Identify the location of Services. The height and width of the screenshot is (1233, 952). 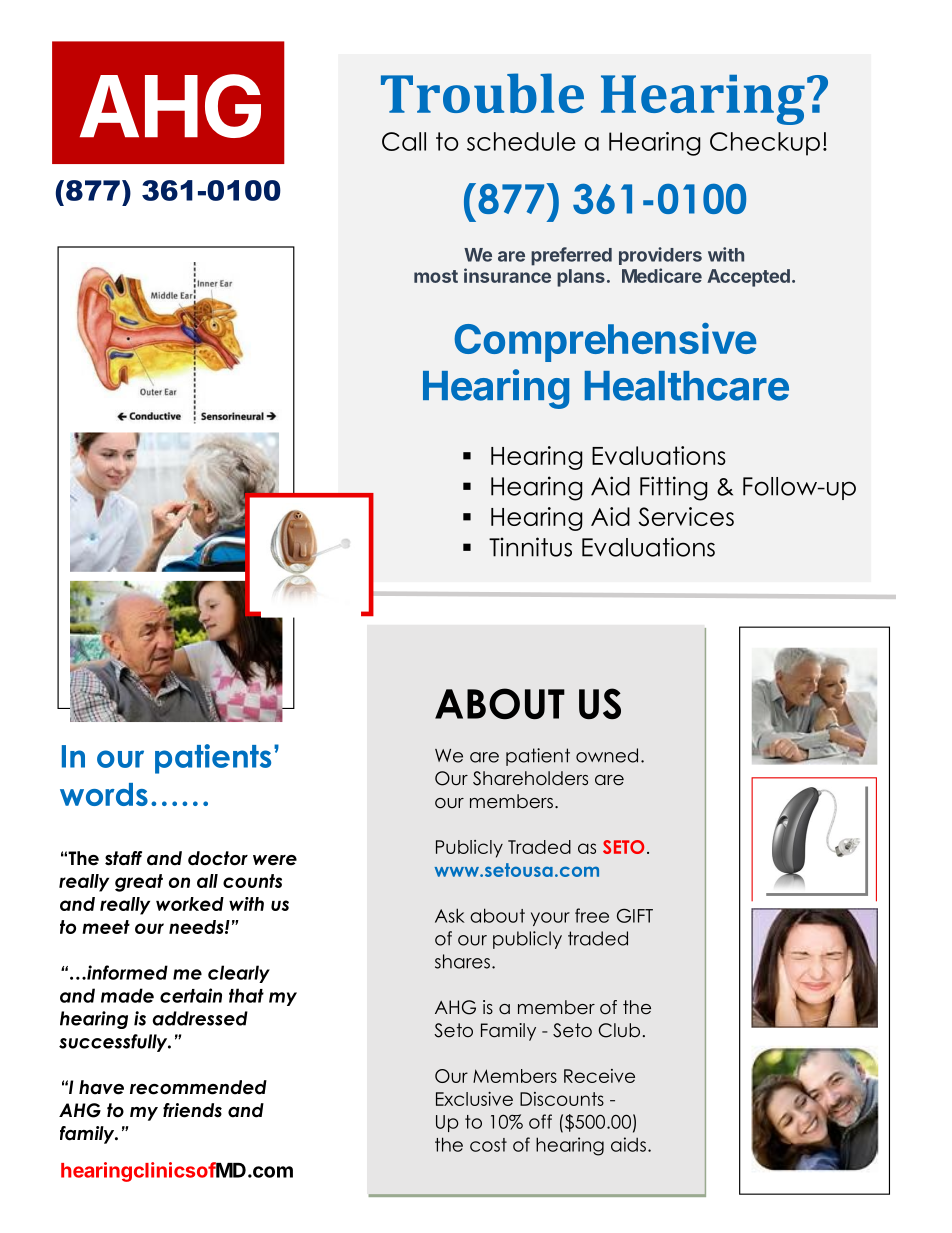
(686, 516).
